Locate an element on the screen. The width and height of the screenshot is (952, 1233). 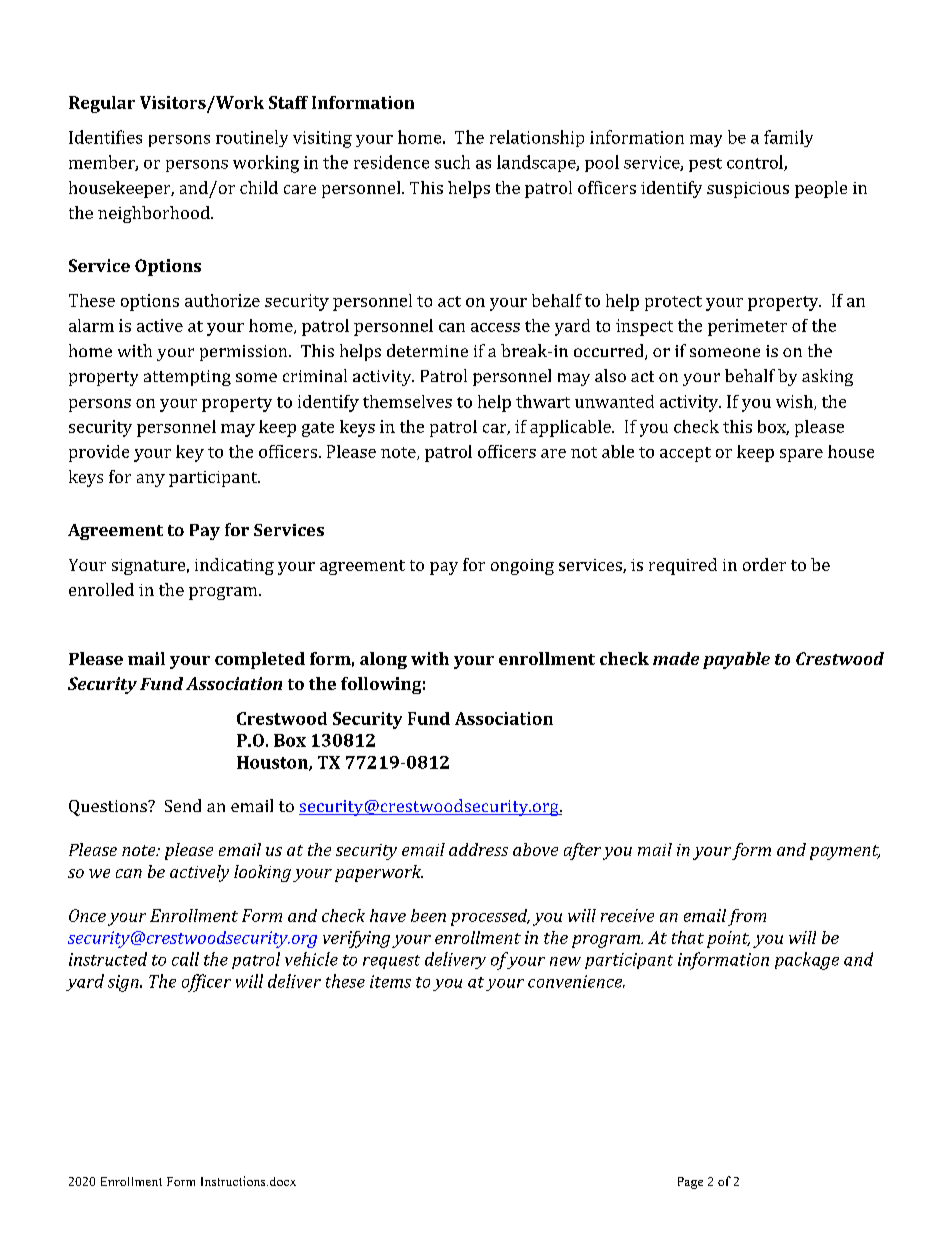
made is located at coordinates (676, 658).
